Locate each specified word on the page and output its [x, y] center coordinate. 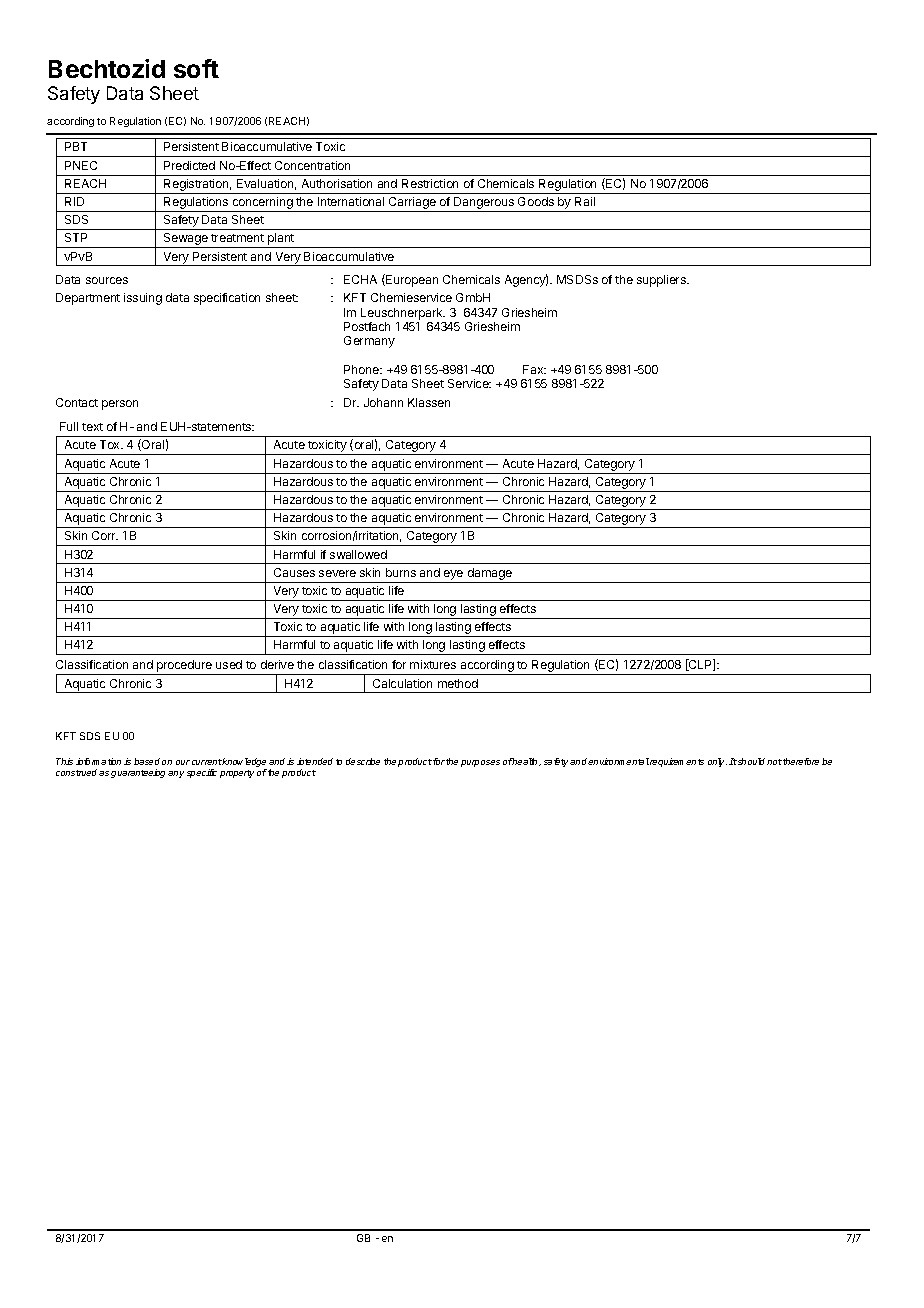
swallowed [358, 554]
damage [490, 574]
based [147, 761]
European [411, 280]
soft [196, 68]
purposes [480, 763]
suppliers [662, 281]
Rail [585, 201]
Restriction [430, 183]
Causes [294, 572]
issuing [143, 299]
